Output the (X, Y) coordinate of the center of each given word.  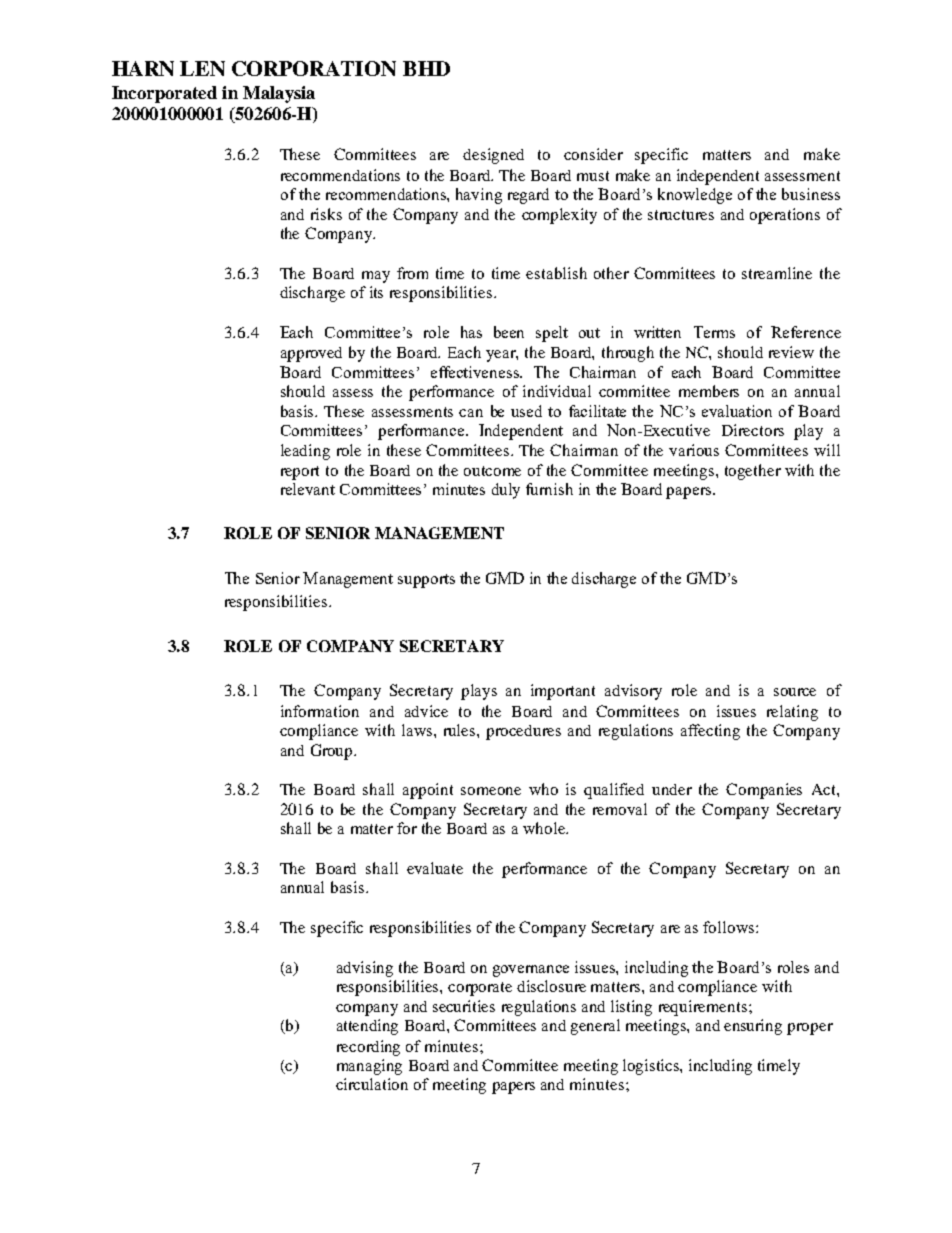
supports (426, 581)
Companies (764, 791)
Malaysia (279, 94)
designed (493, 156)
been (509, 332)
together (753, 472)
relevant (308, 489)
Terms (714, 332)
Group (333, 752)
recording (368, 1048)
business (811, 194)
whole (545, 828)
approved (311, 354)
